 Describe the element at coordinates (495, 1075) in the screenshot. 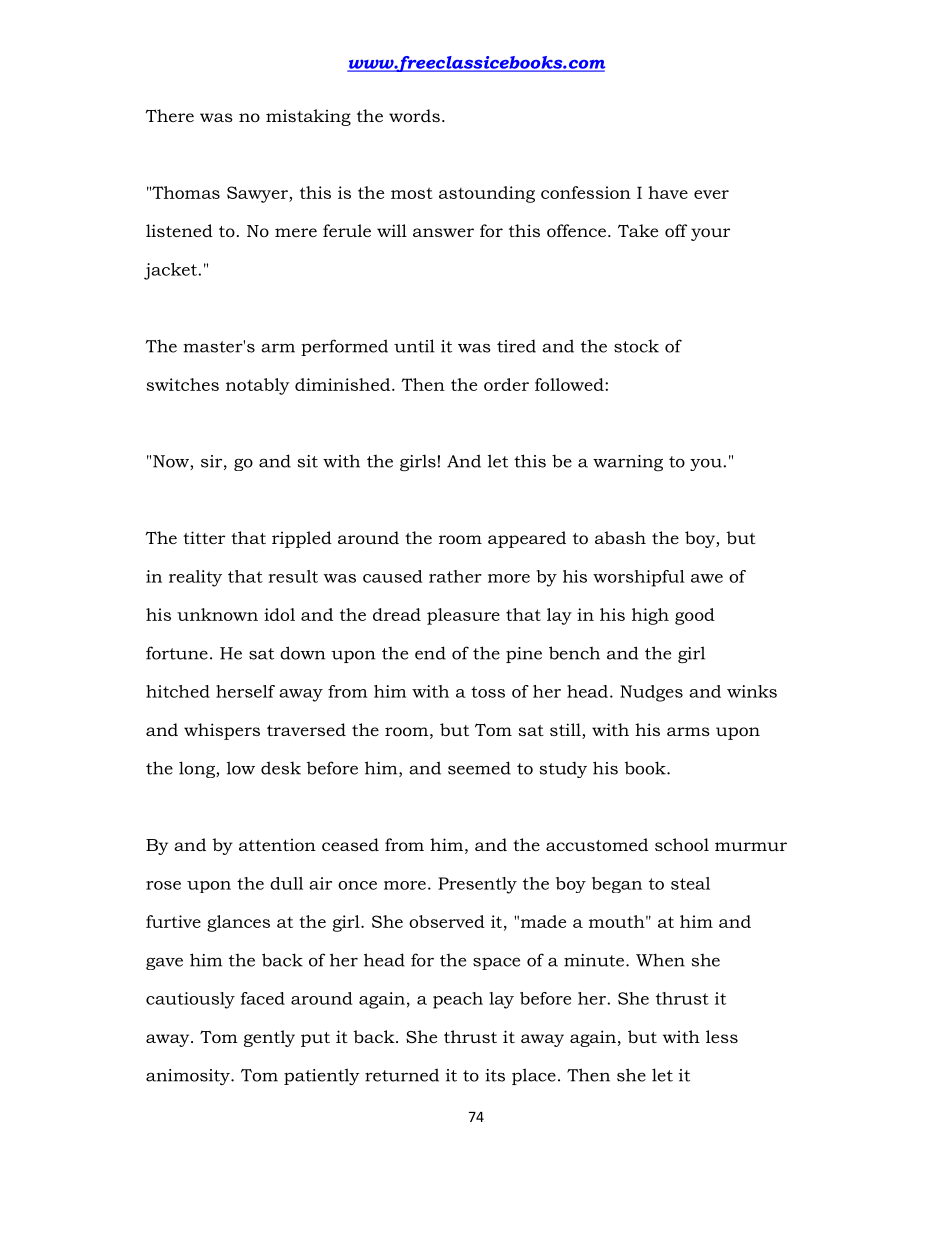

I see `its` at that location.
